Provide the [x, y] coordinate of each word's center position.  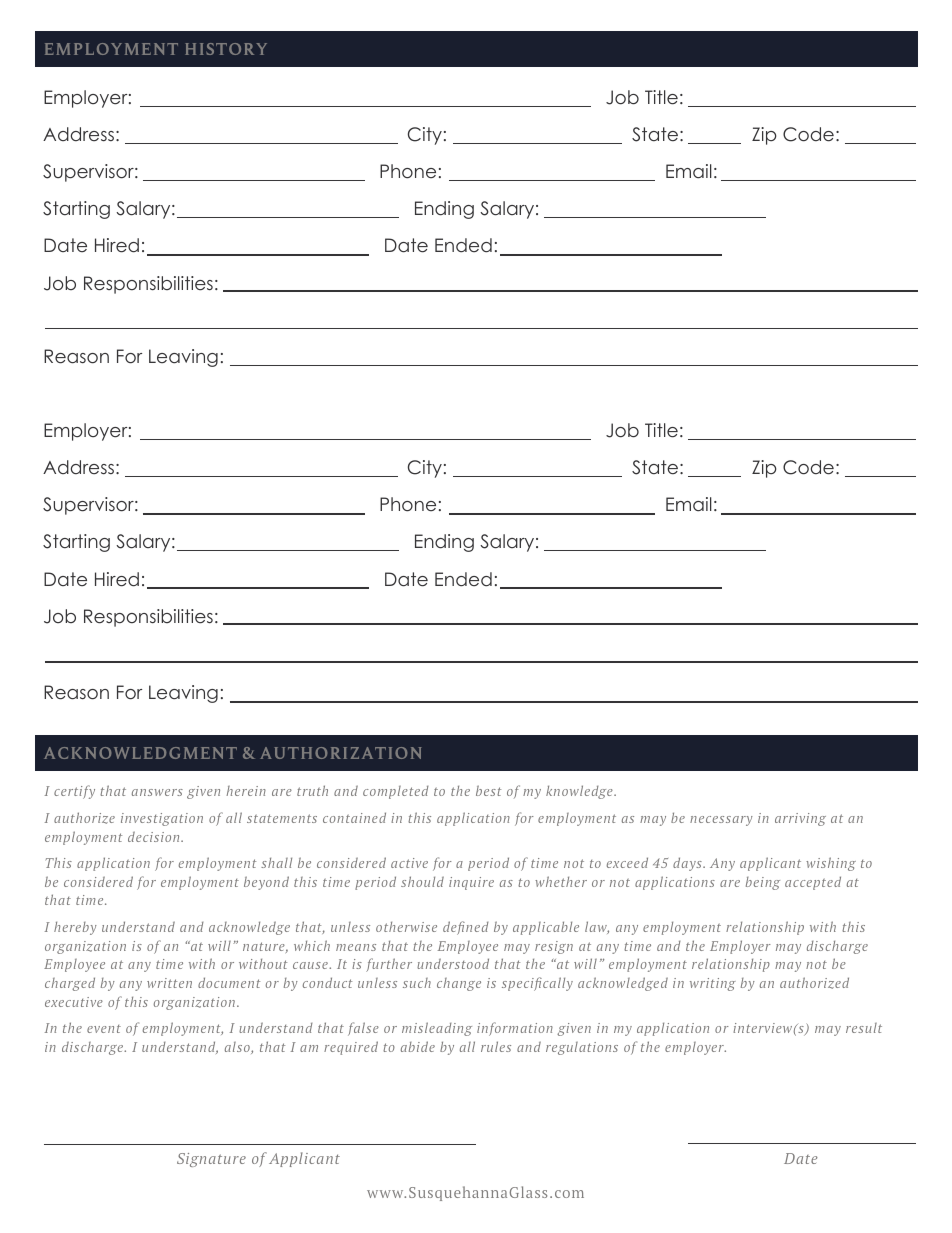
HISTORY [226, 49]
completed [396, 792]
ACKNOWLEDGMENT [140, 753]
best [488, 790]
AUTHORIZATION [341, 753]
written [169, 983]
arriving [800, 819]
